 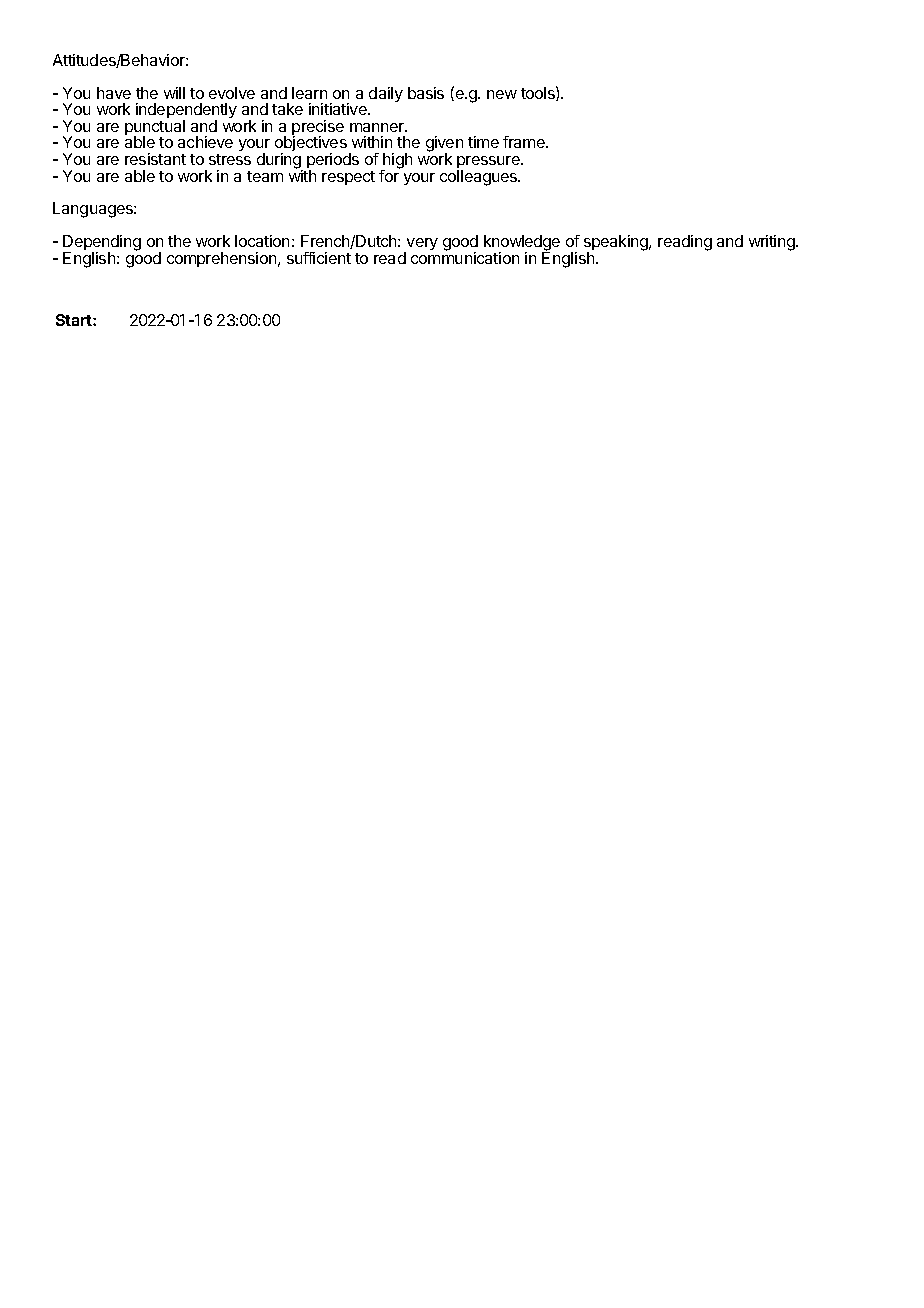 What do you see at coordinates (75, 320) in the screenshot?
I see `Start` at bounding box center [75, 320].
